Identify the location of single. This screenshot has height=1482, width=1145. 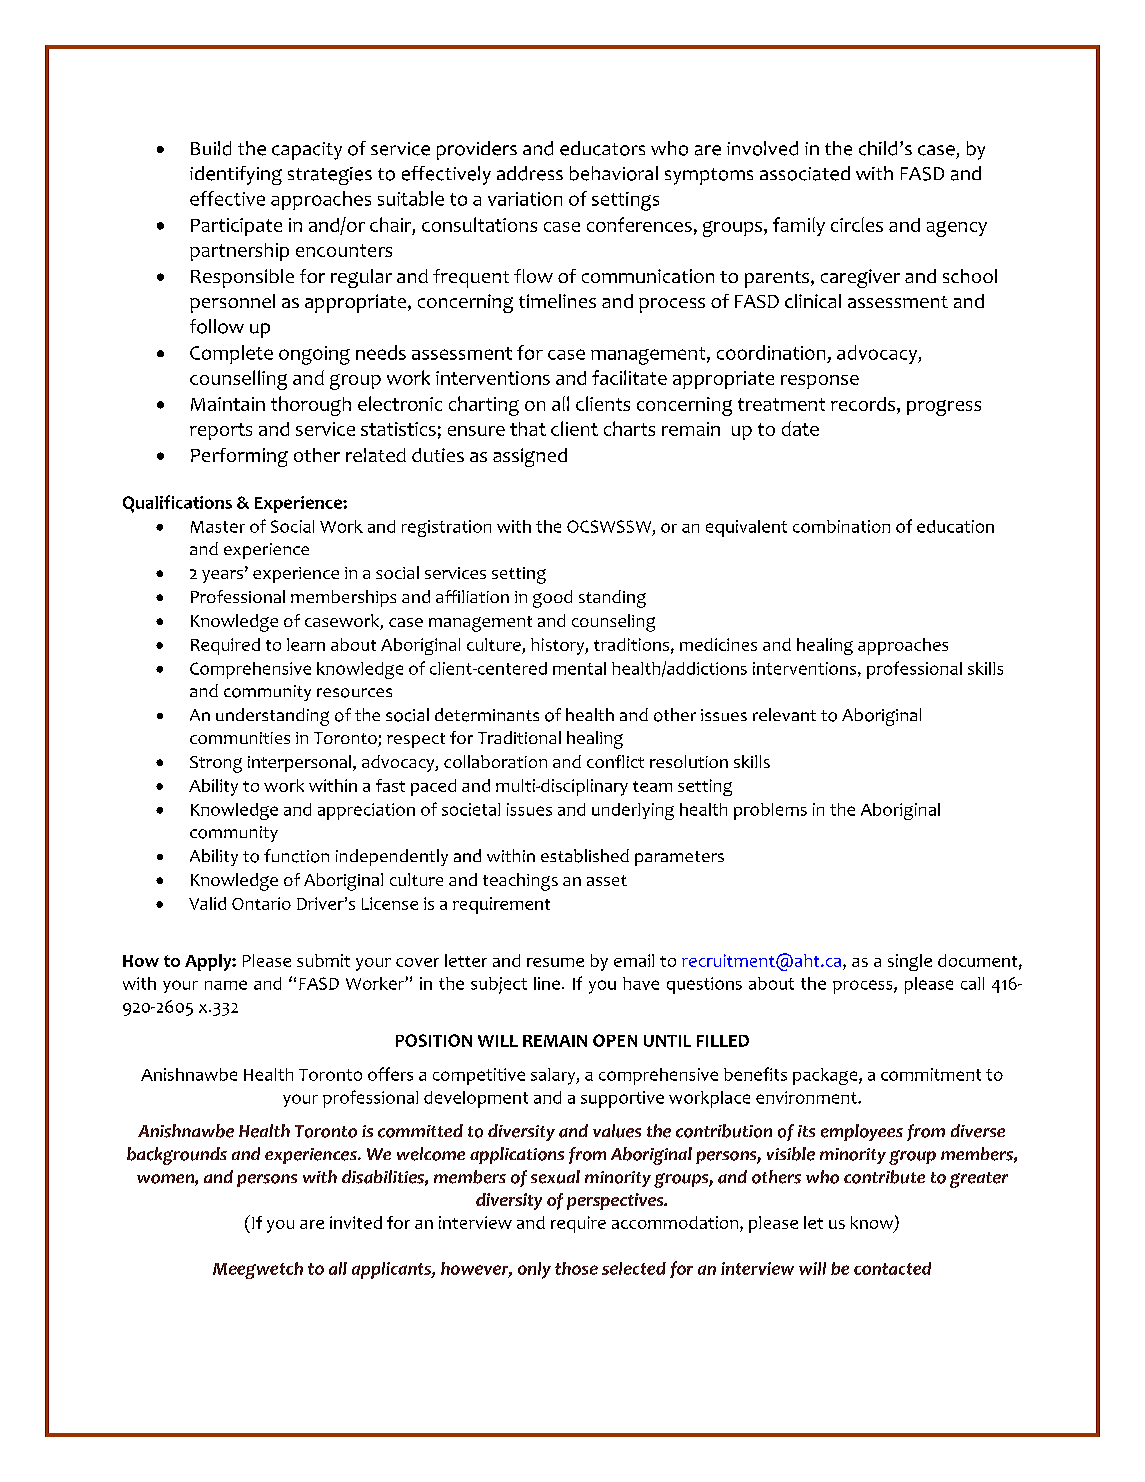
(910, 962).
